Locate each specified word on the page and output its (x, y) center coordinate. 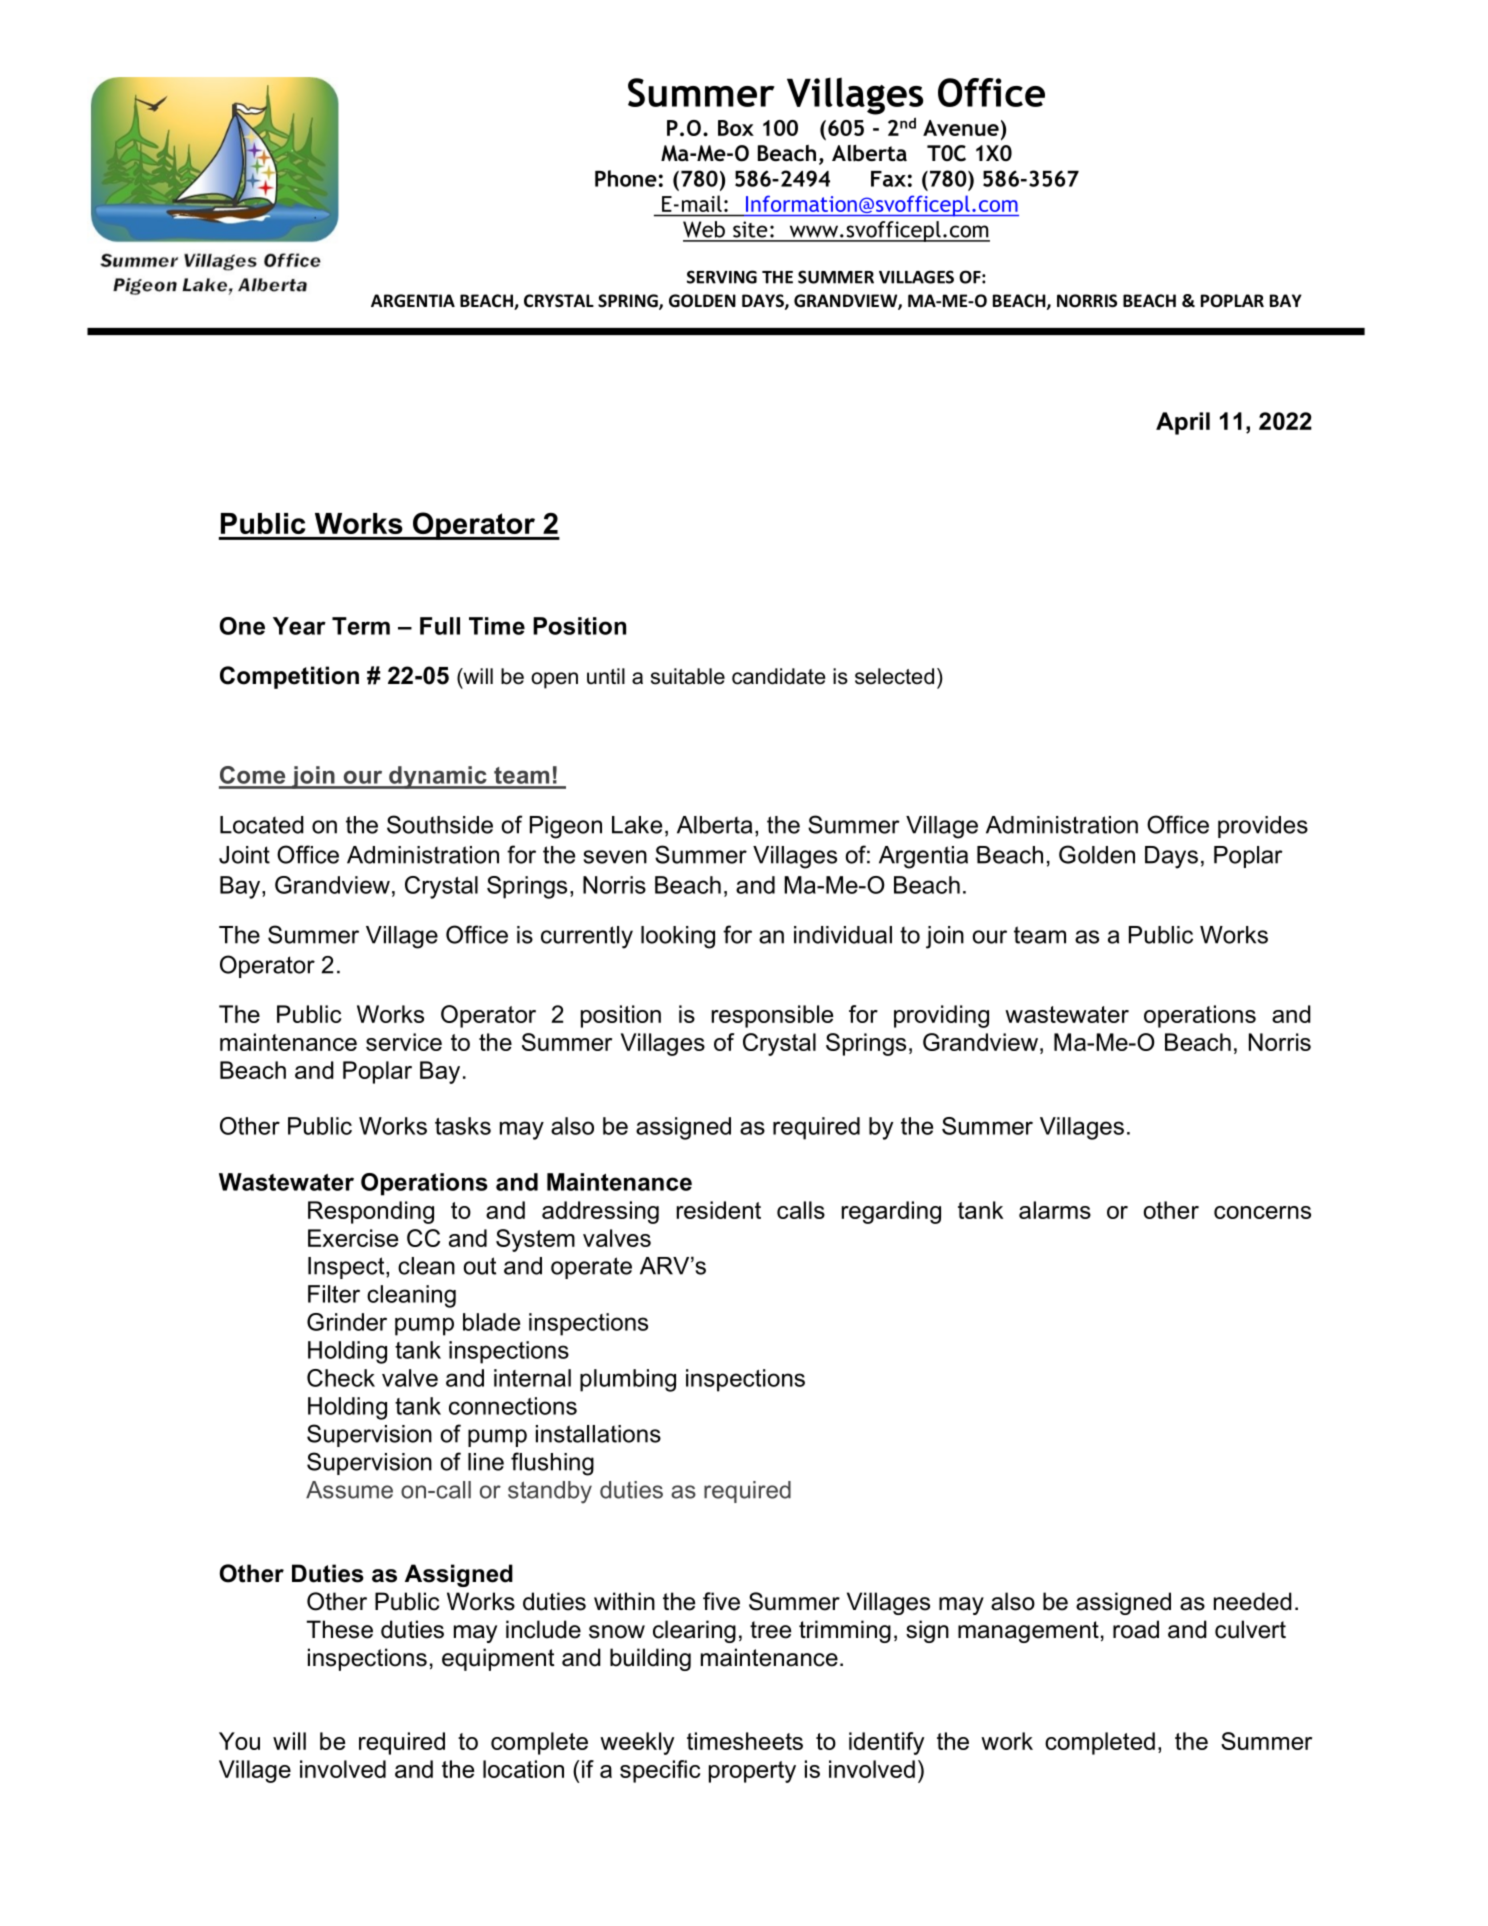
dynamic (438, 777)
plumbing (628, 1380)
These (340, 1629)
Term (361, 626)
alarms (1055, 1210)
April (1183, 423)
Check (341, 1378)
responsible (772, 1016)
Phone (626, 178)
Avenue (961, 128)
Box (736, 128)
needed (1253, 1601)
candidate (778, 676)
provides (1263, 827)
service (404, 1042)
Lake (637, 825)
